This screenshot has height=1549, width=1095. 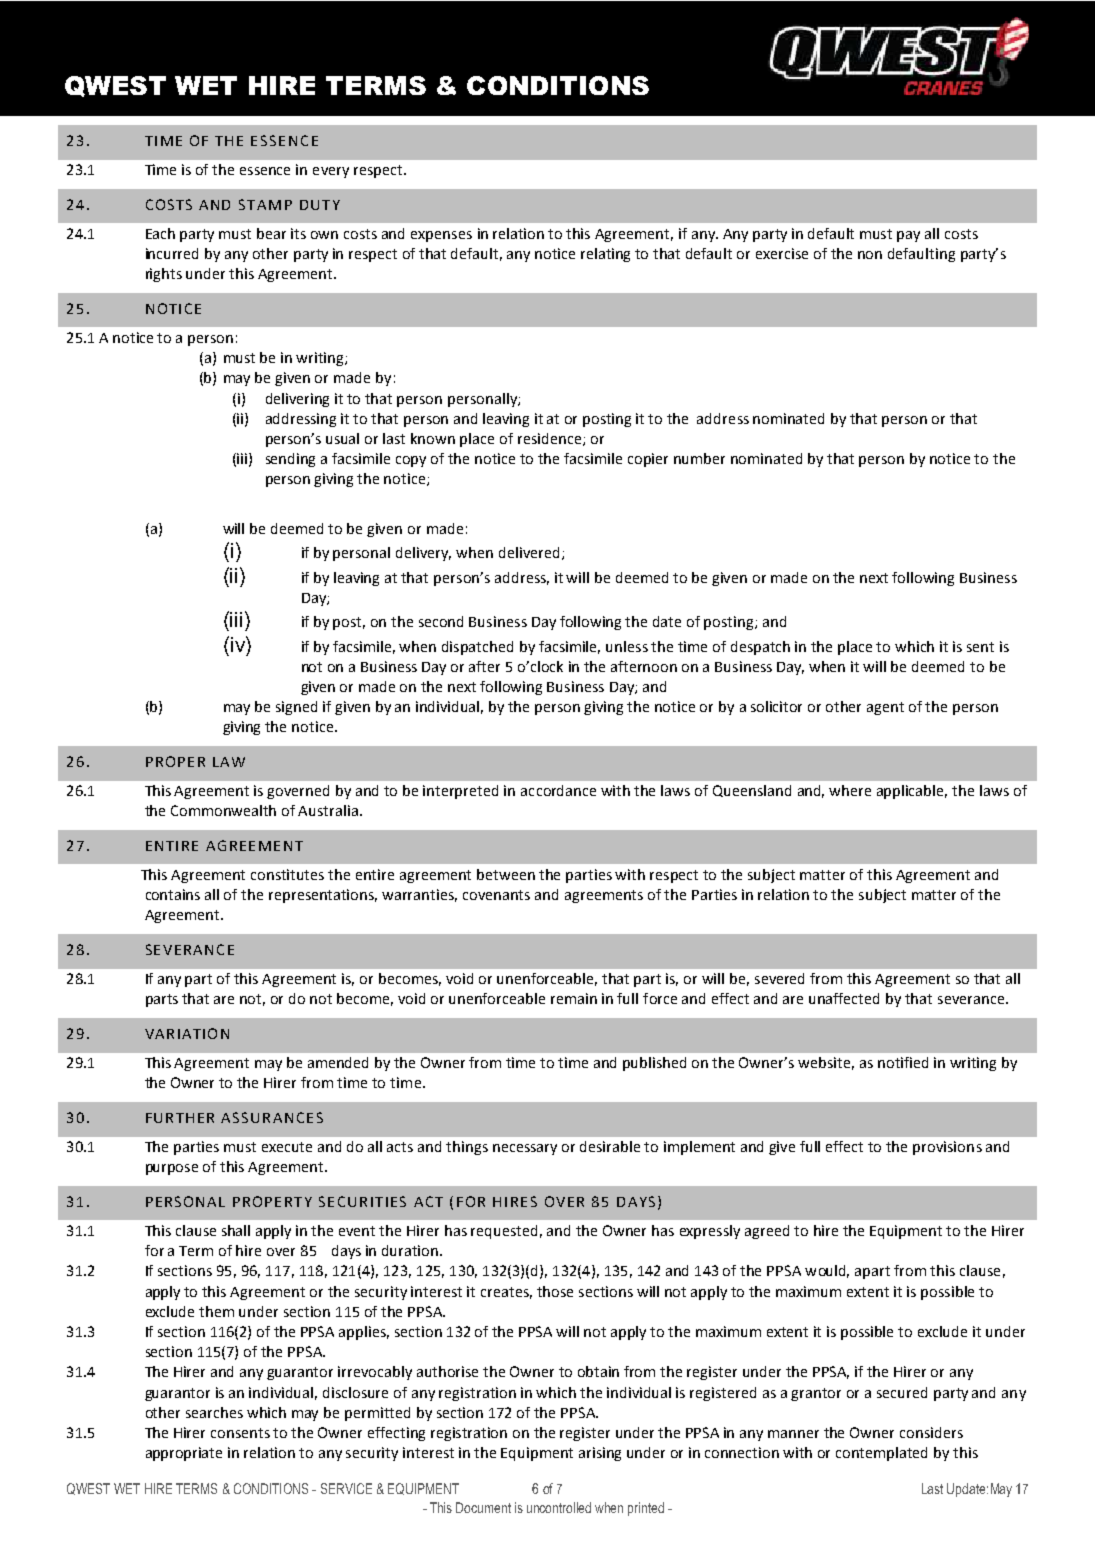 I want to click on contemplated, so click(x=881, y=1454).
